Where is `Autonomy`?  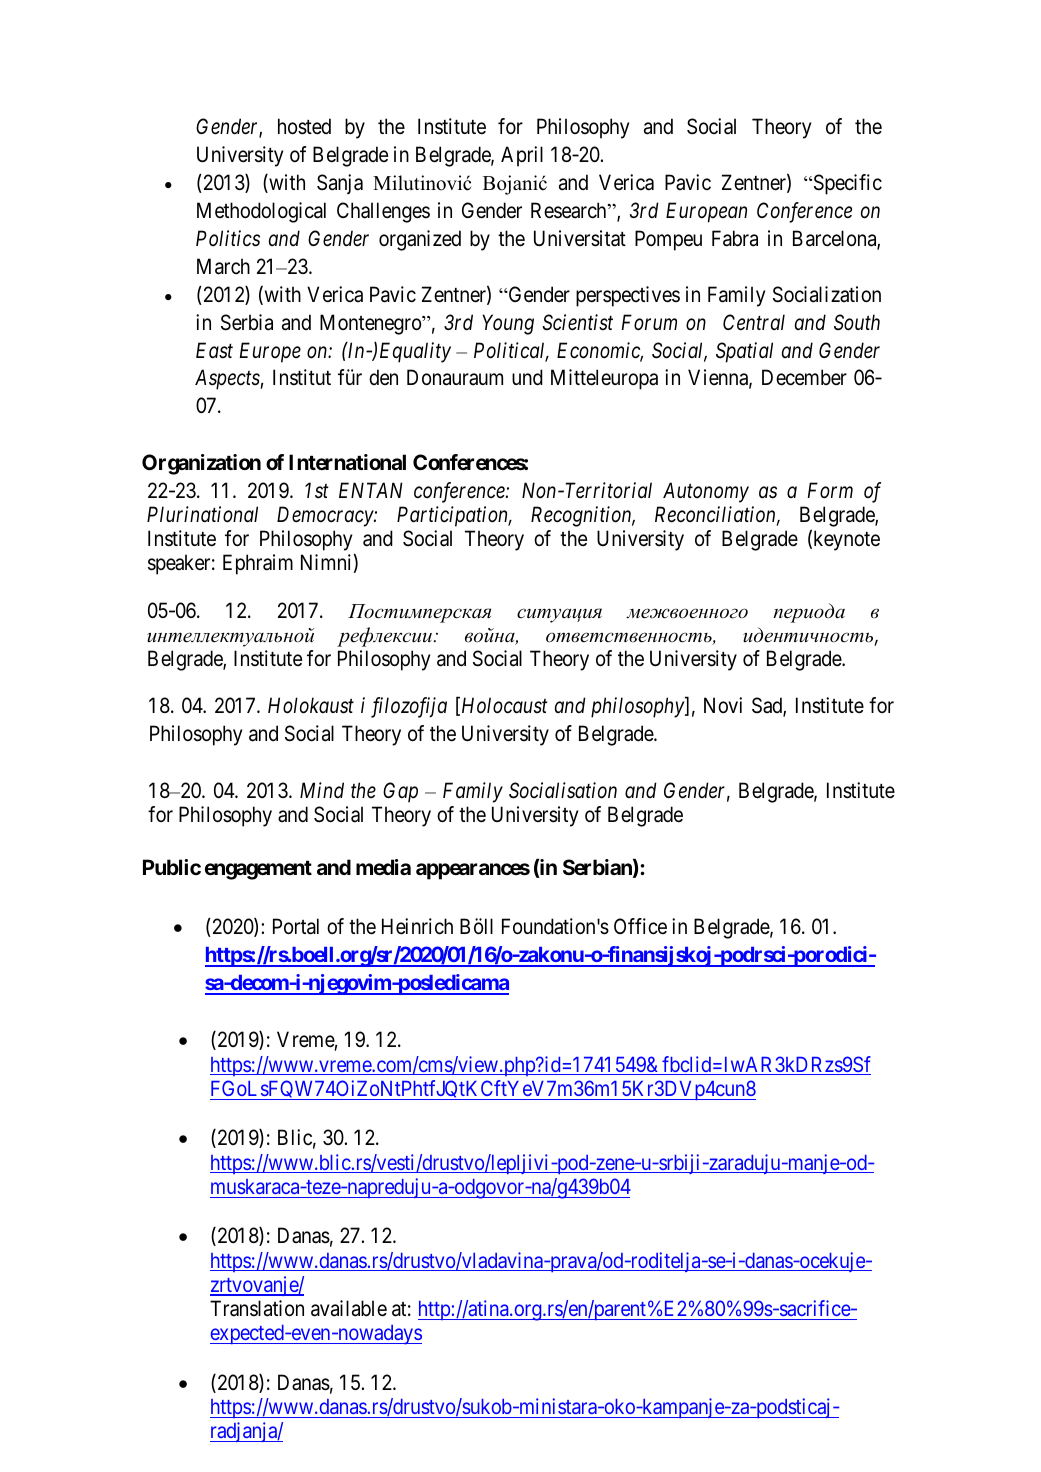
Autonomy is located at coordinates (706, 492).
